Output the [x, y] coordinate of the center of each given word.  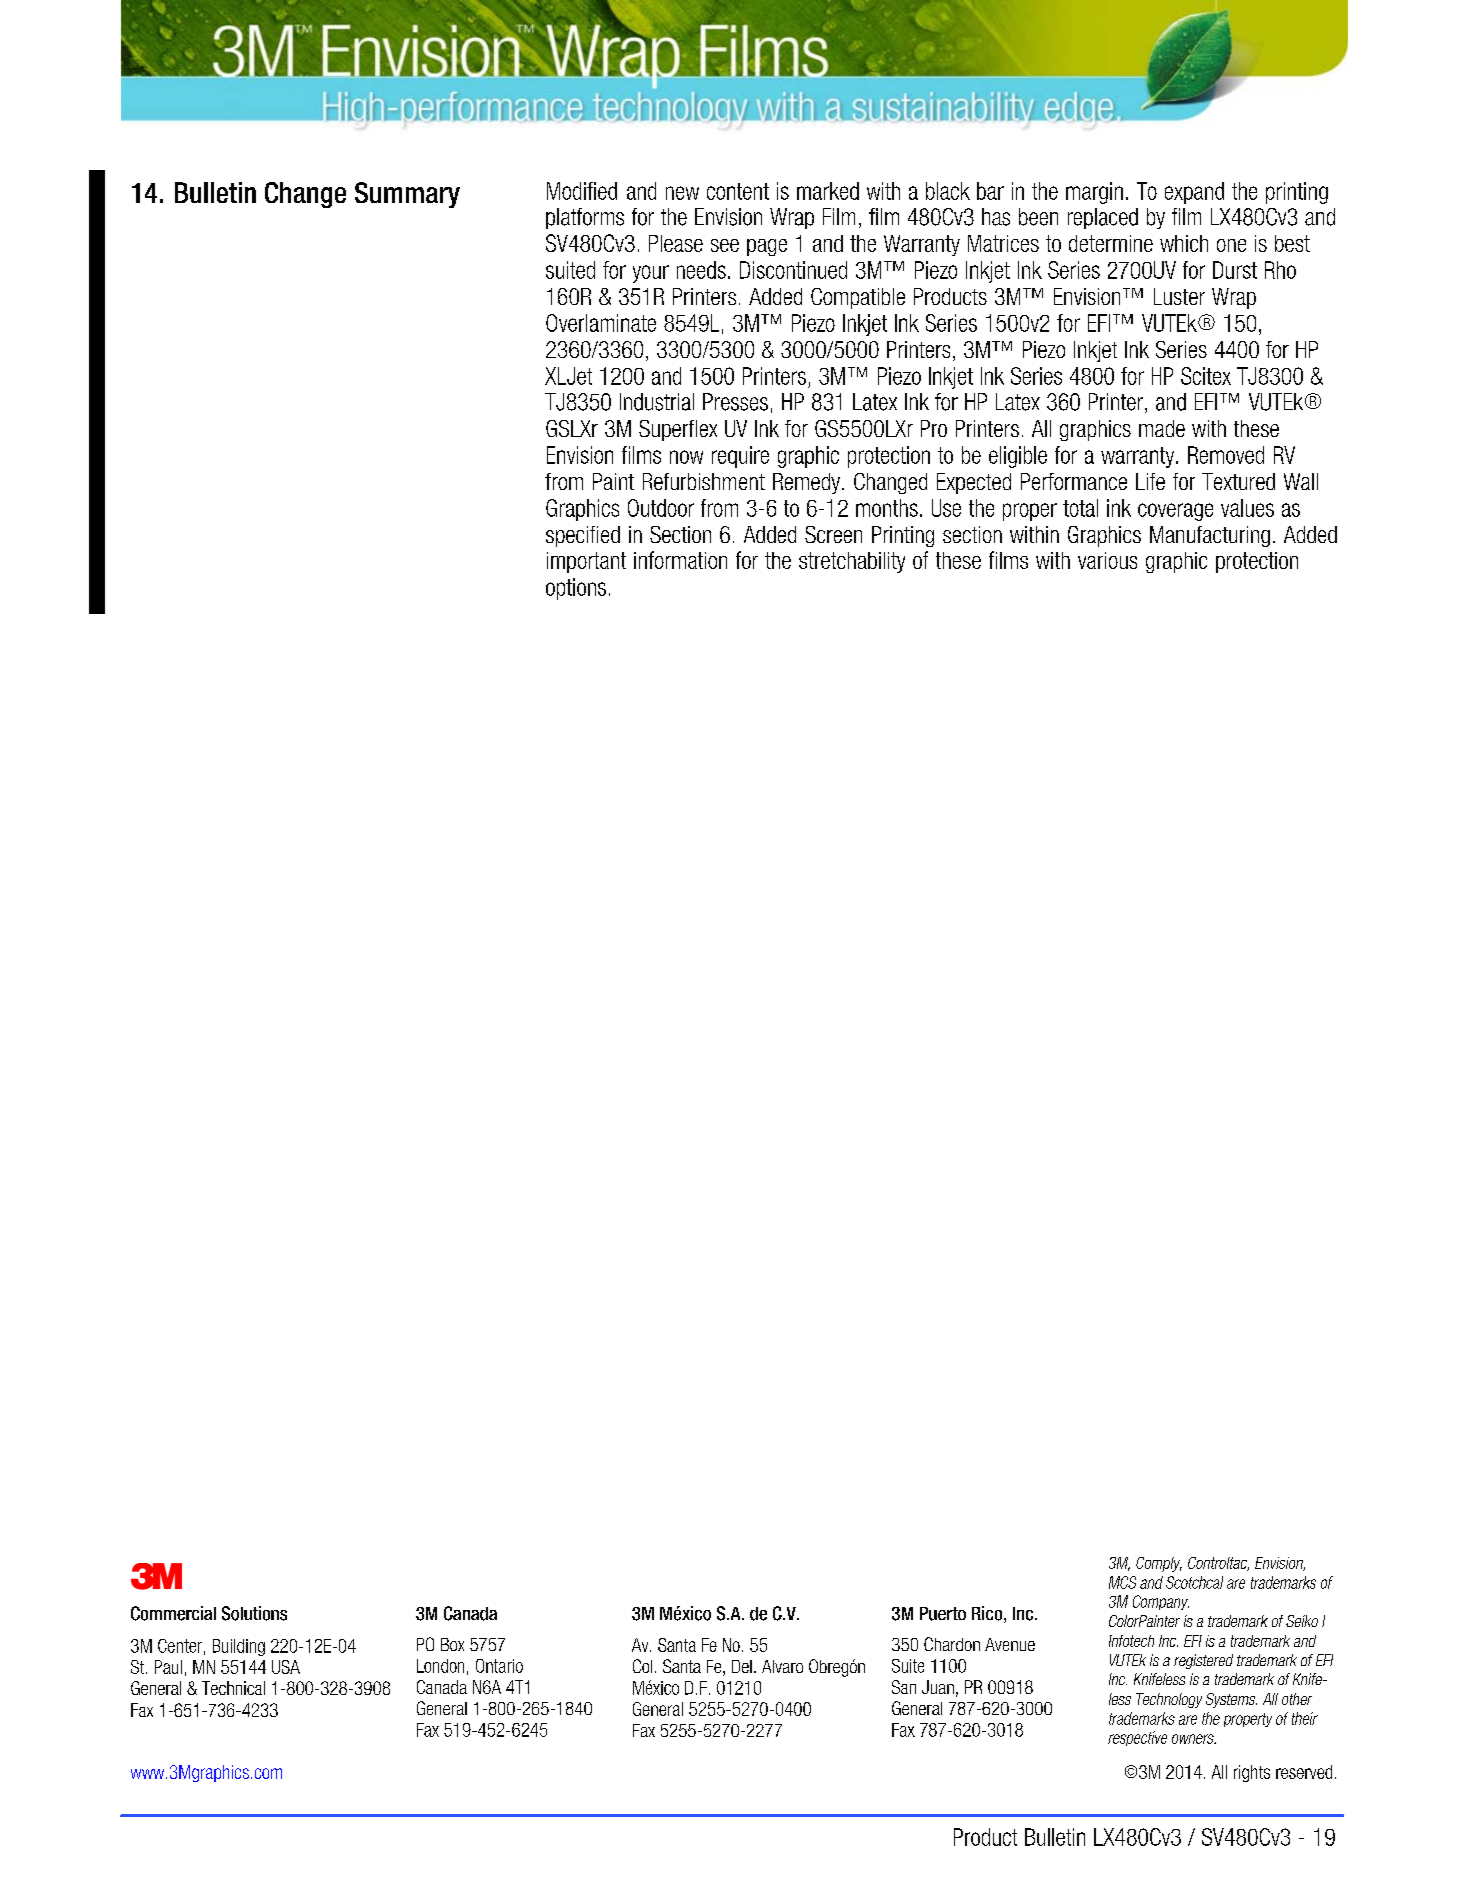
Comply [1159, 1564]
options [576, 589]
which [1184, 243]
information [680, 560]
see [725, 245]
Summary [407, 195]
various [1107, 560]
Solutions [254, 1613]
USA [286, 1667]
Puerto [943, 1614]
